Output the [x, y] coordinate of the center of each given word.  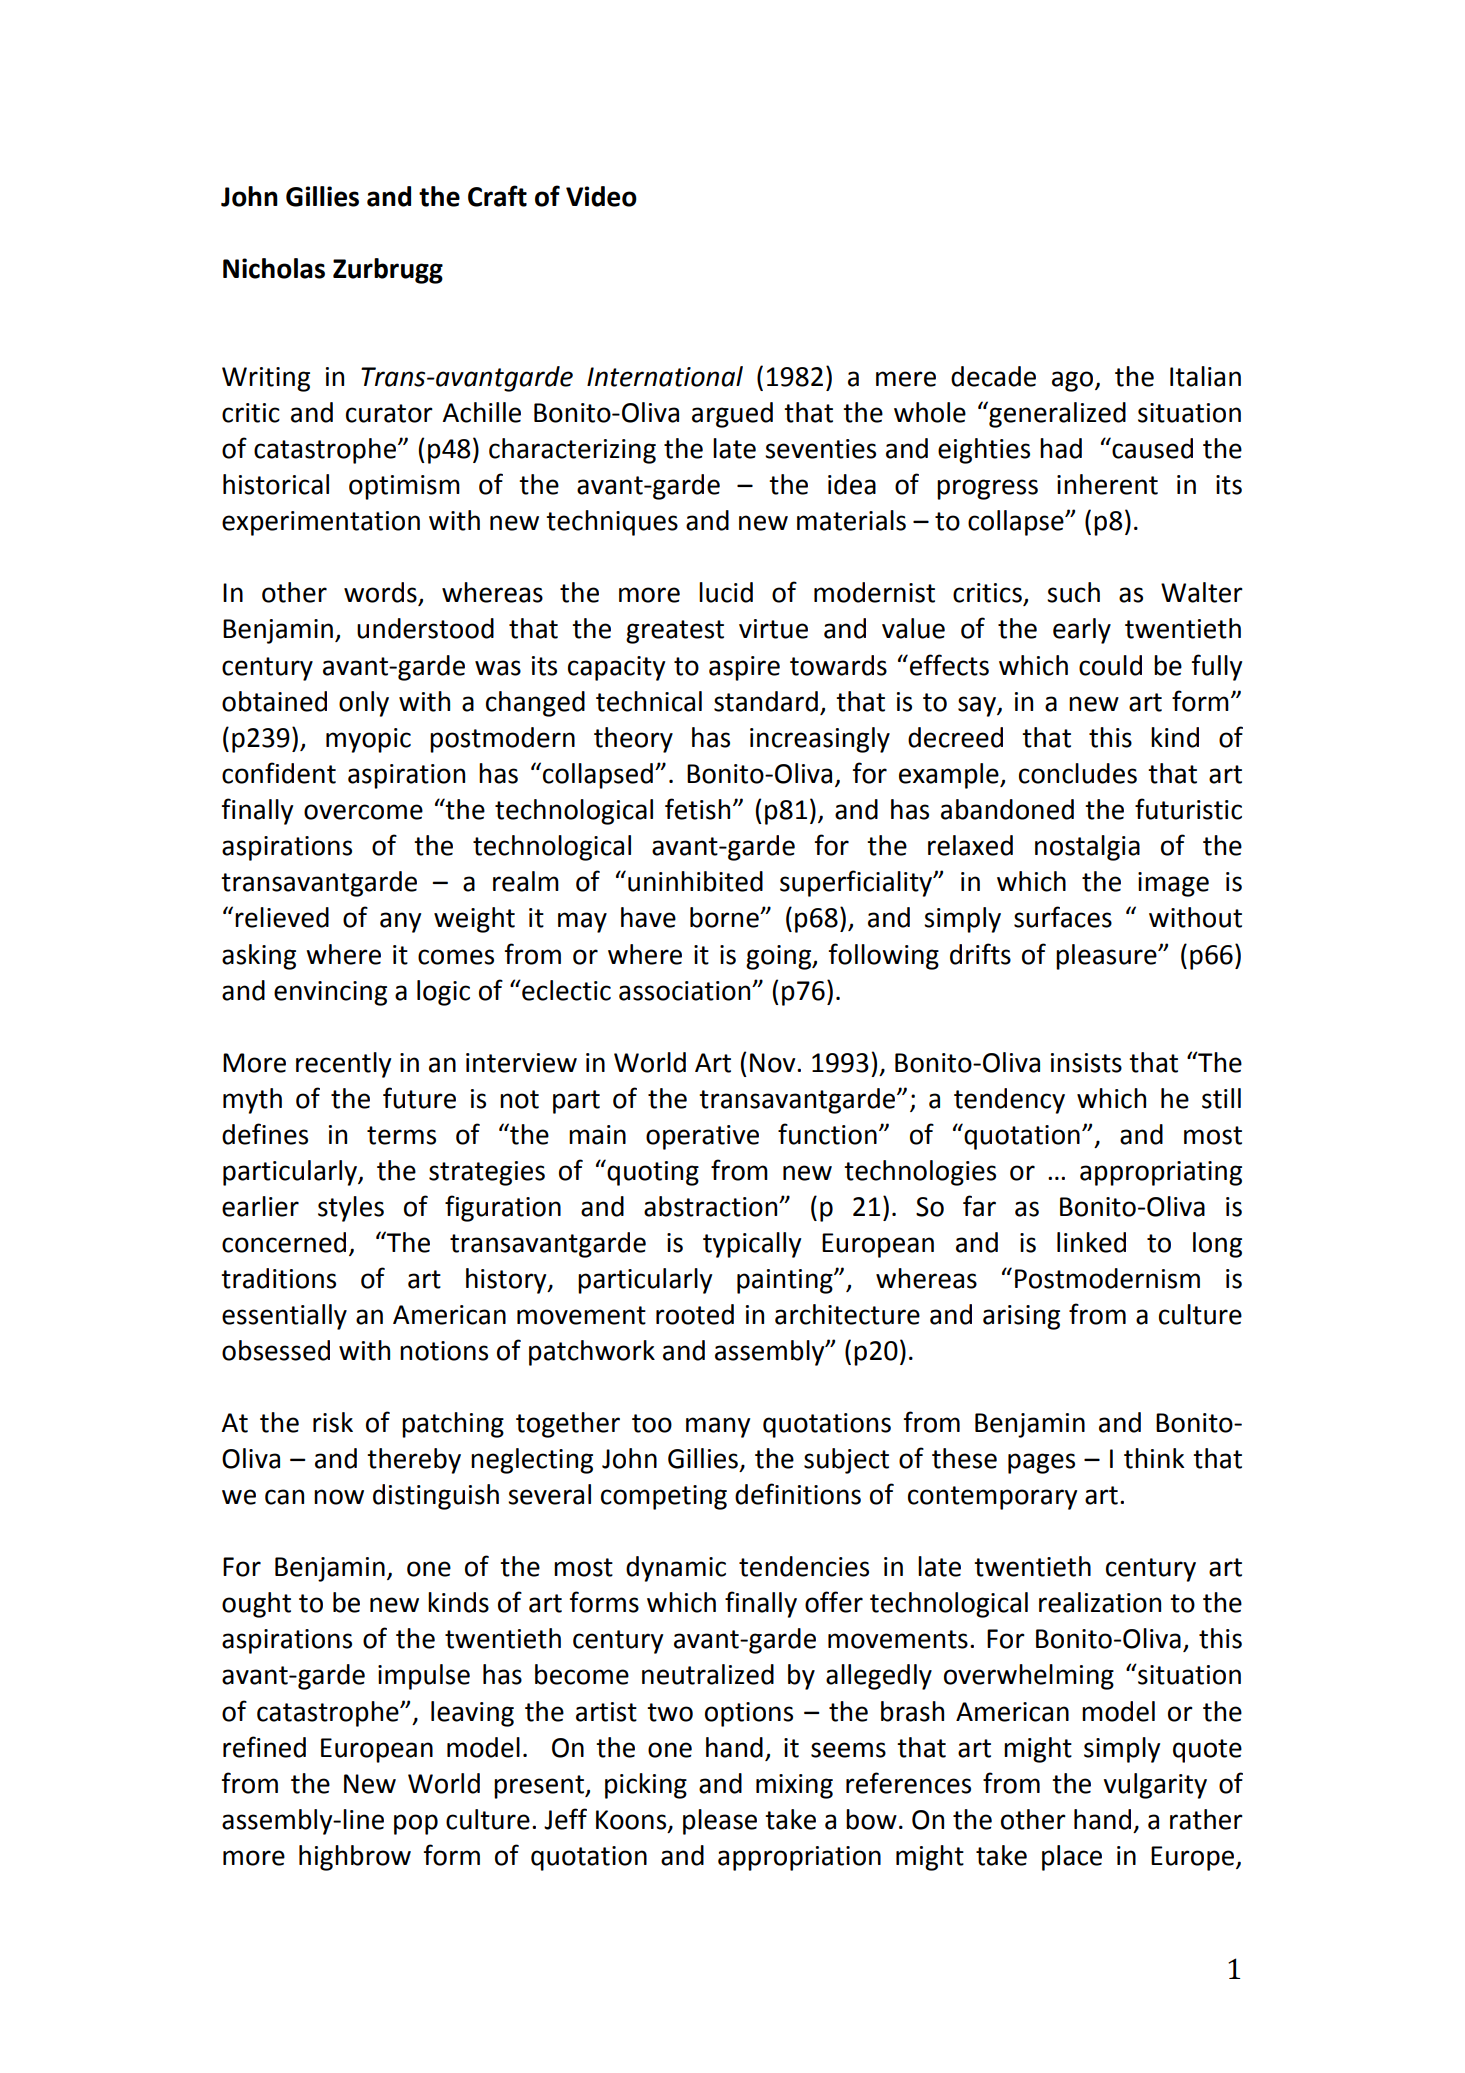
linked [1091, 1242]
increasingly [820, 740]
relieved [282, 917]
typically [752, 1245]
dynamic [676, 1569]
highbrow [355, 1858]
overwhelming [1029, 1677]
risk [333, 1422]
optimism [404, 487]
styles [351, 1209]
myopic [368, 740]
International [665, 376]
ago [1074, 381]
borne [725, 917]
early [1082, 631]
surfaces [1063, 917]
